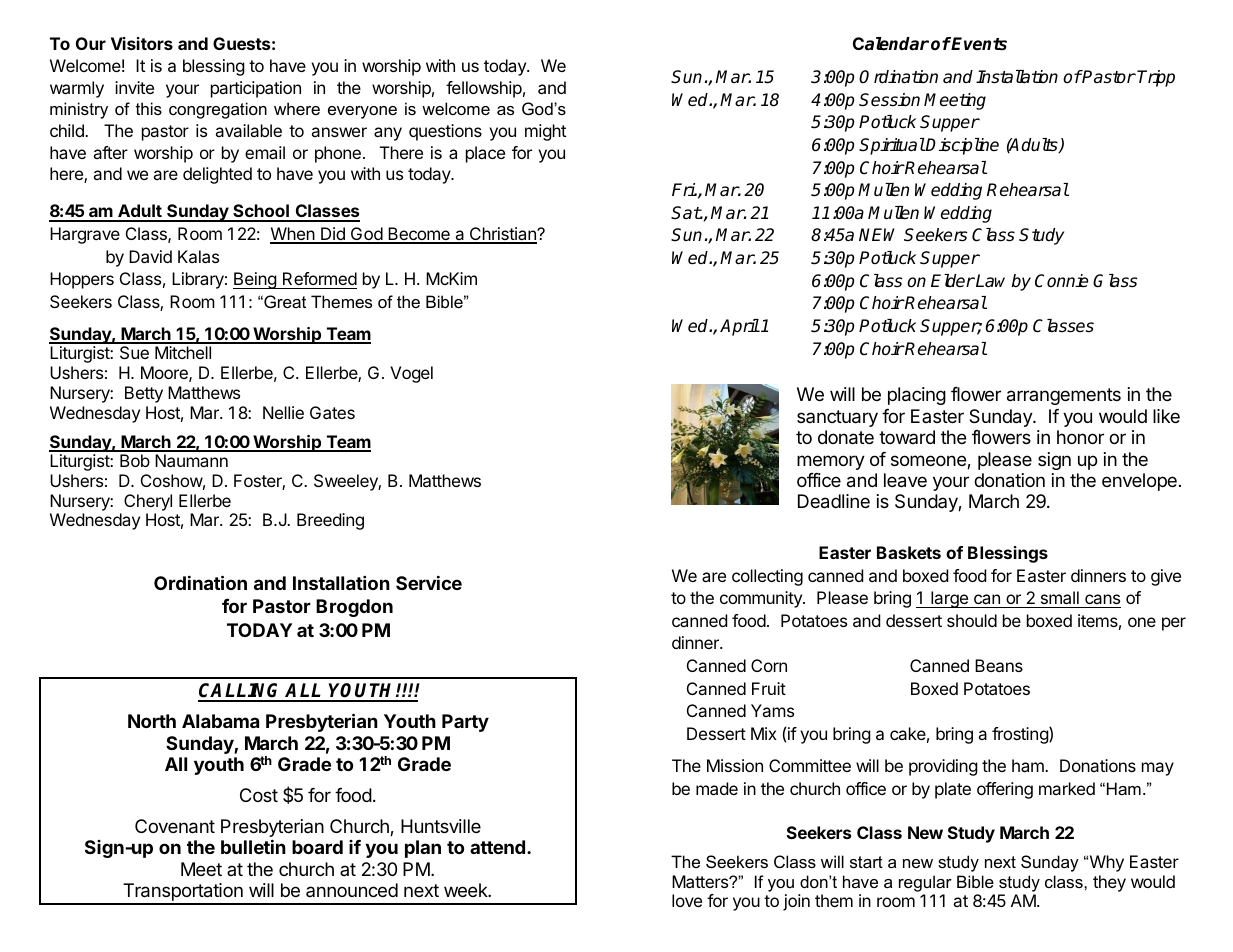 The image size is (1233, 952). I want to click on participation, so click(256, 89).
